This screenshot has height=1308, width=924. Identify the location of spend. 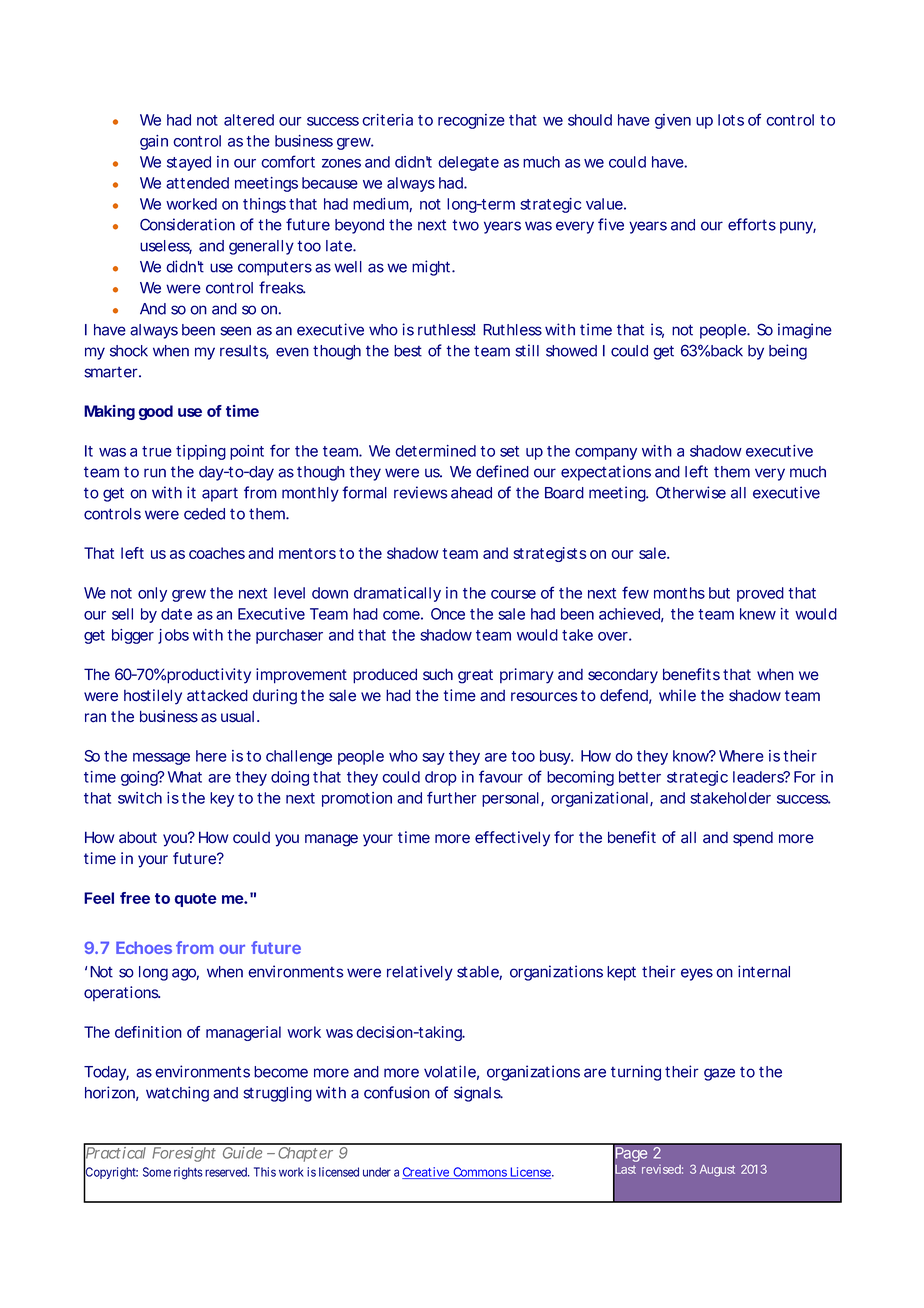
(753, 839).
